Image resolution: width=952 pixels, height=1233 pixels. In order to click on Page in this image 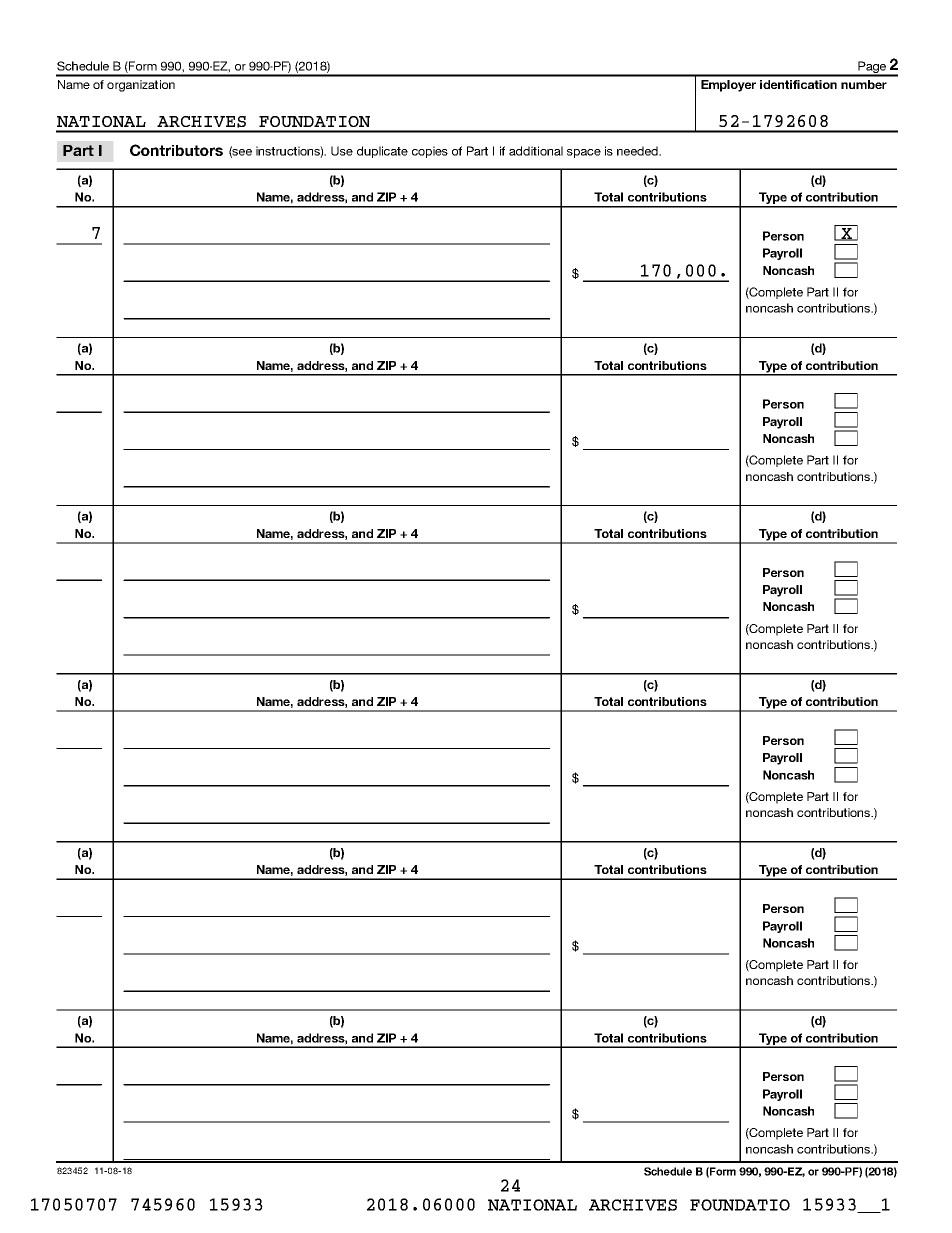, I will do `click(872, 68)`.
